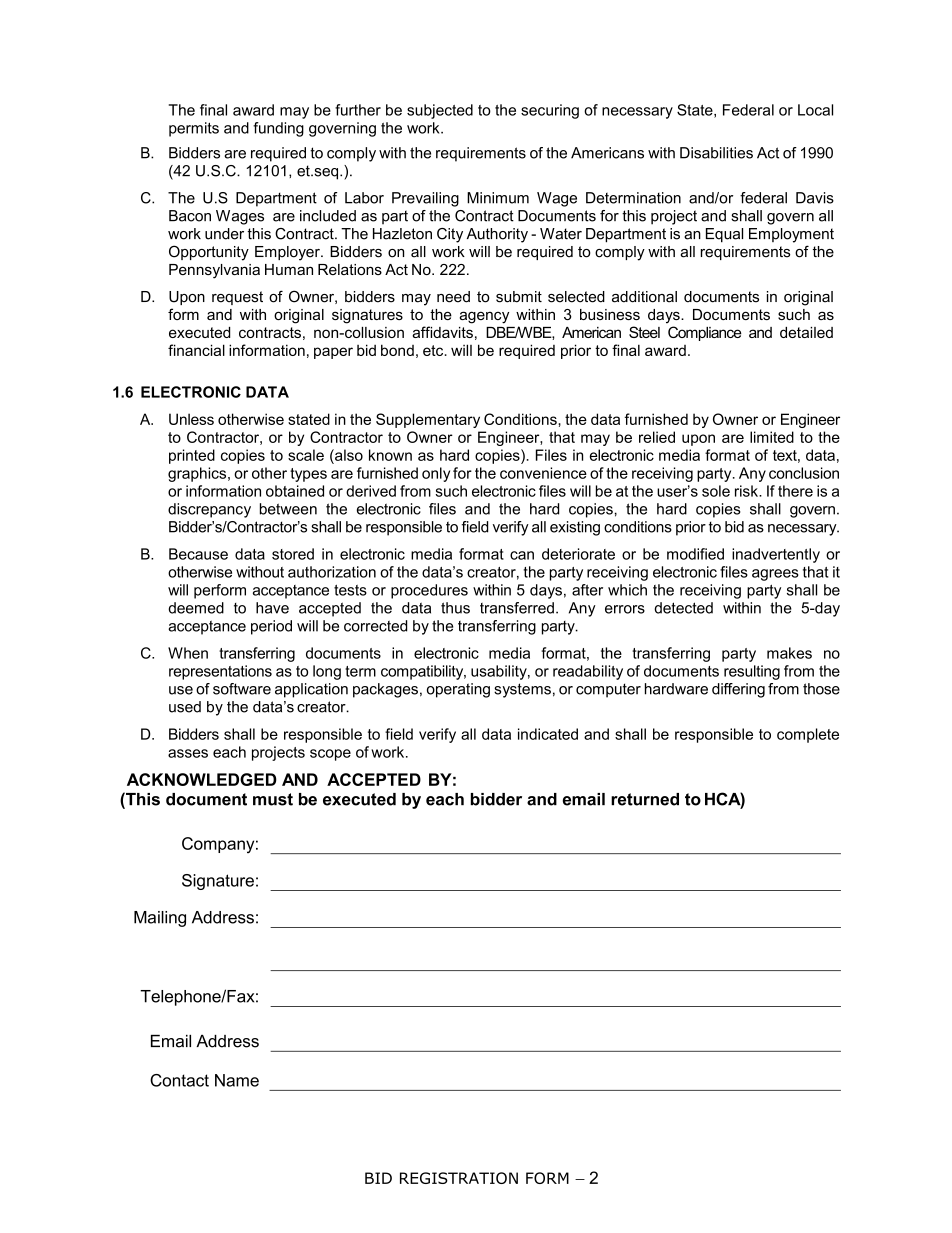 Image resolution: width=952 pixels, height=1233 pixels. Describe the element at coordinates (209, 510) in the screenshot. I see `discrepancy` at that location.
